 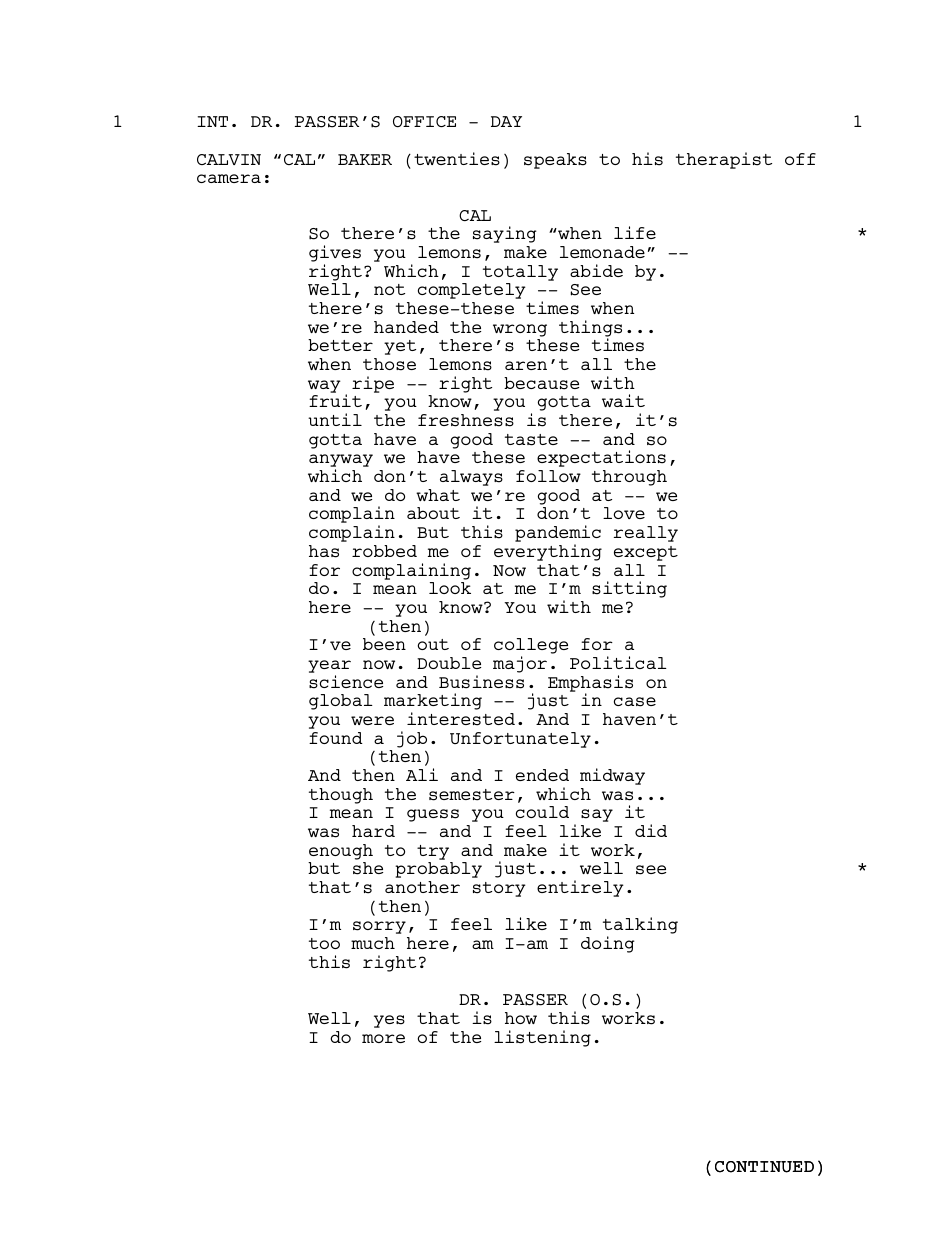 What do you see at coordinates (623, 400) in the screenshot?
I see `wait` at bounding box center [623, 400].
